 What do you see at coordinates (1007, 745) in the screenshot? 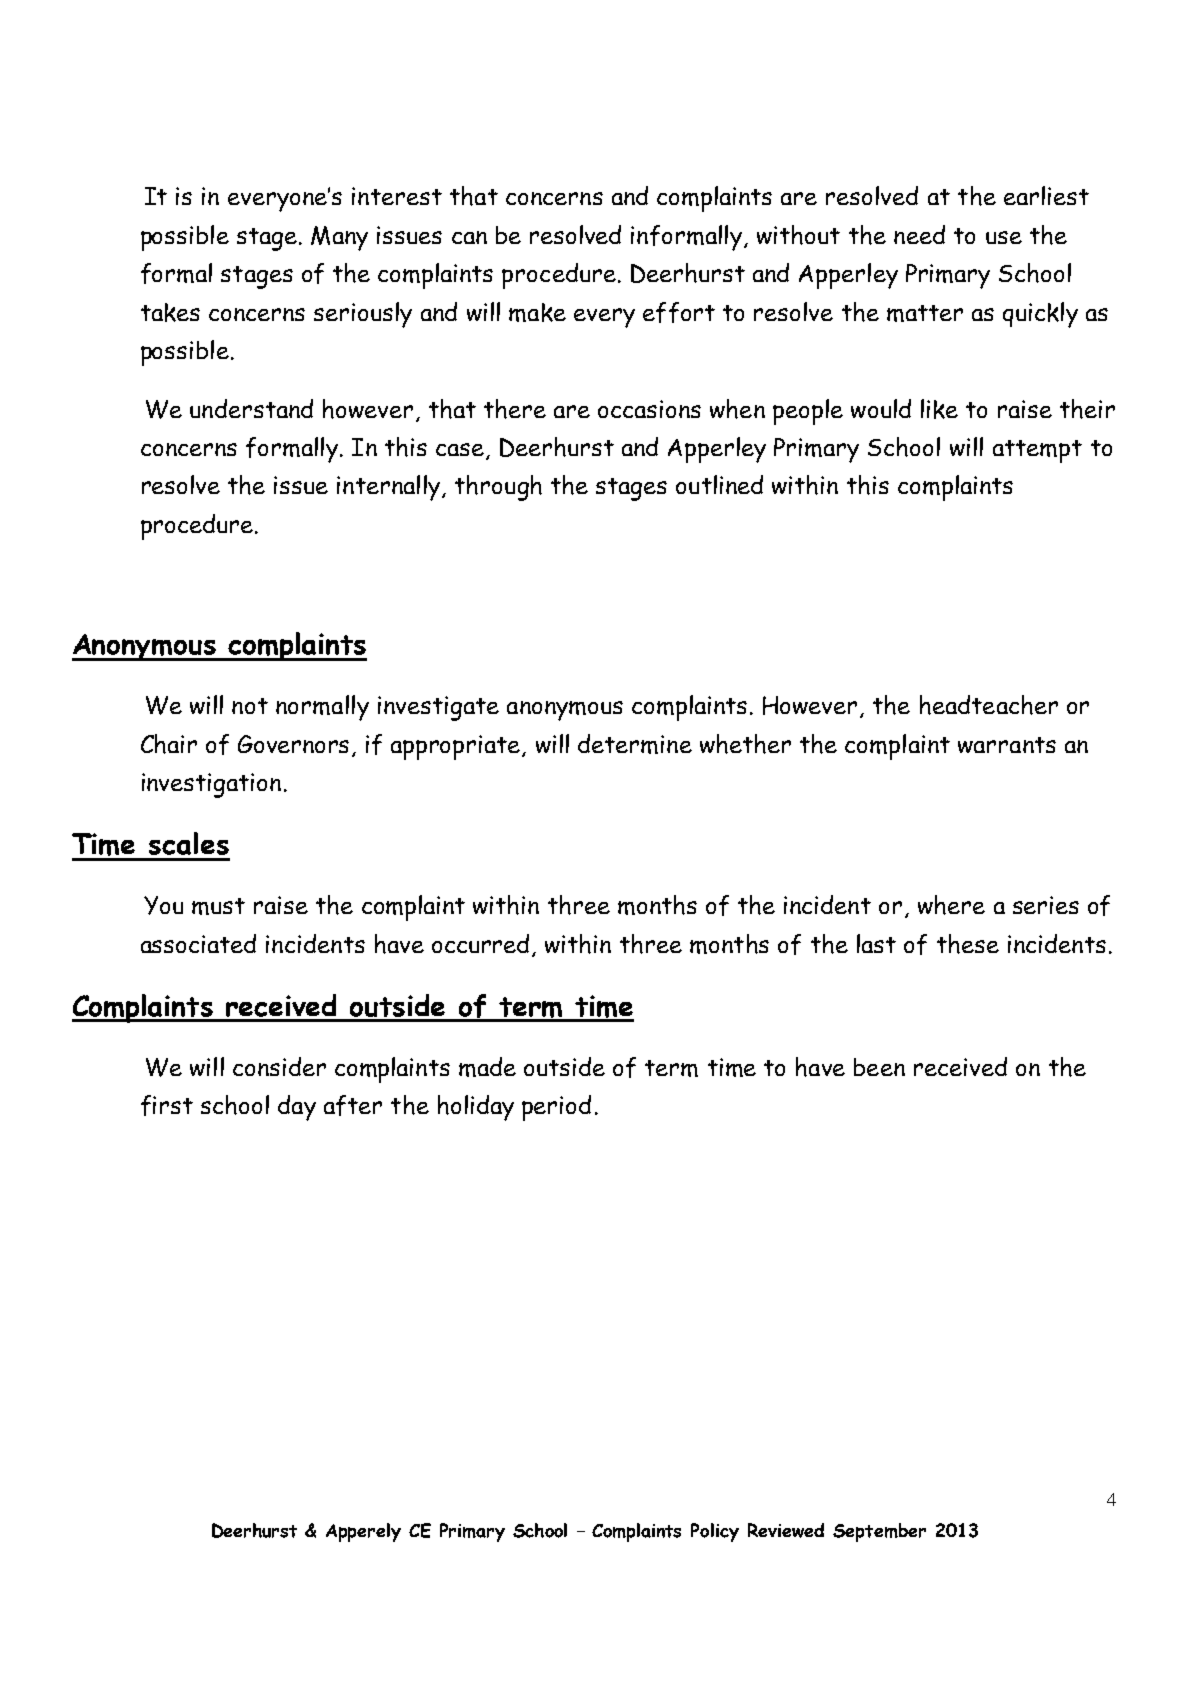
I see `warrants` at bounding box center [1007, 745].
